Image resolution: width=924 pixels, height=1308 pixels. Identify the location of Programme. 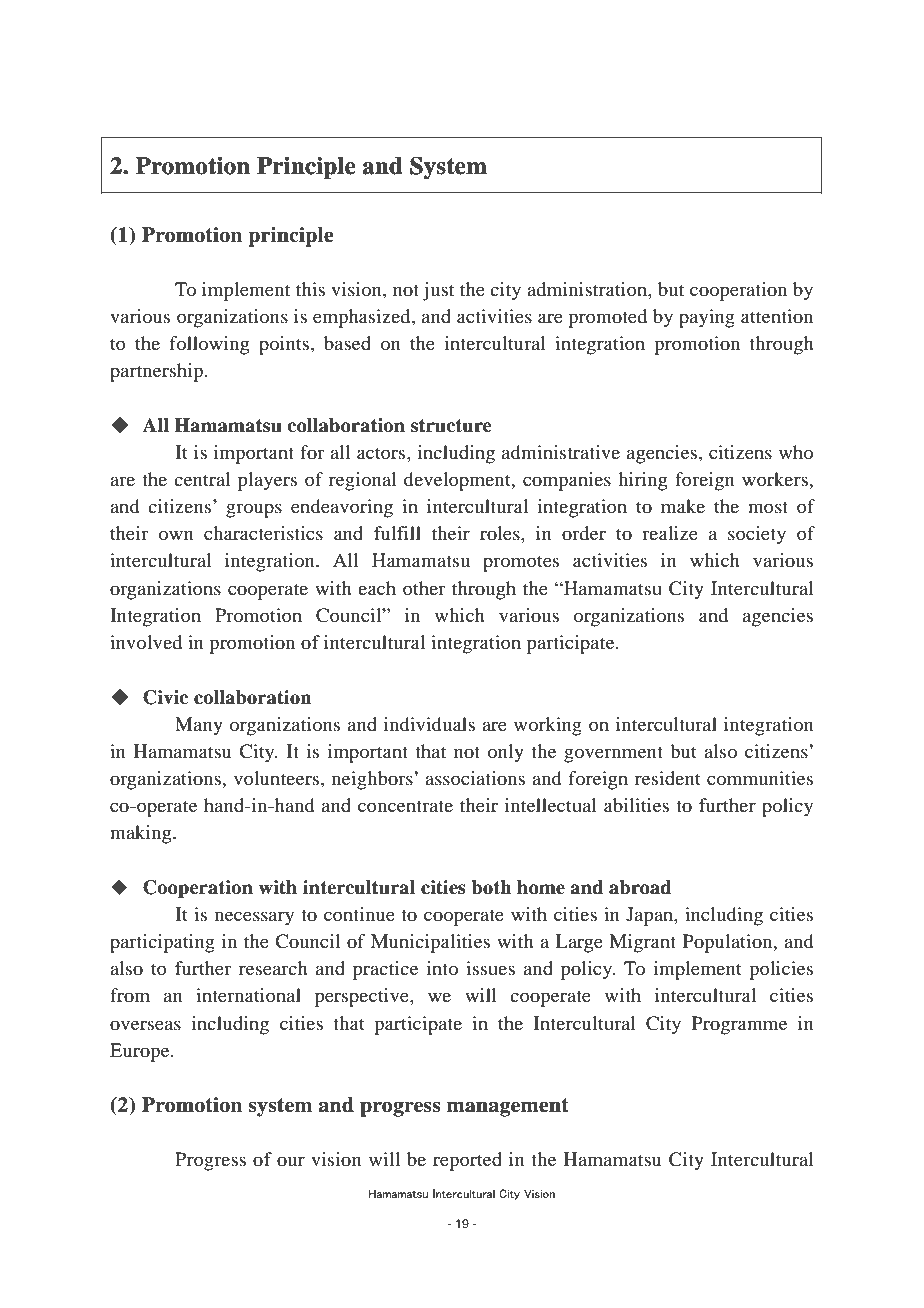
(739, 1025).
